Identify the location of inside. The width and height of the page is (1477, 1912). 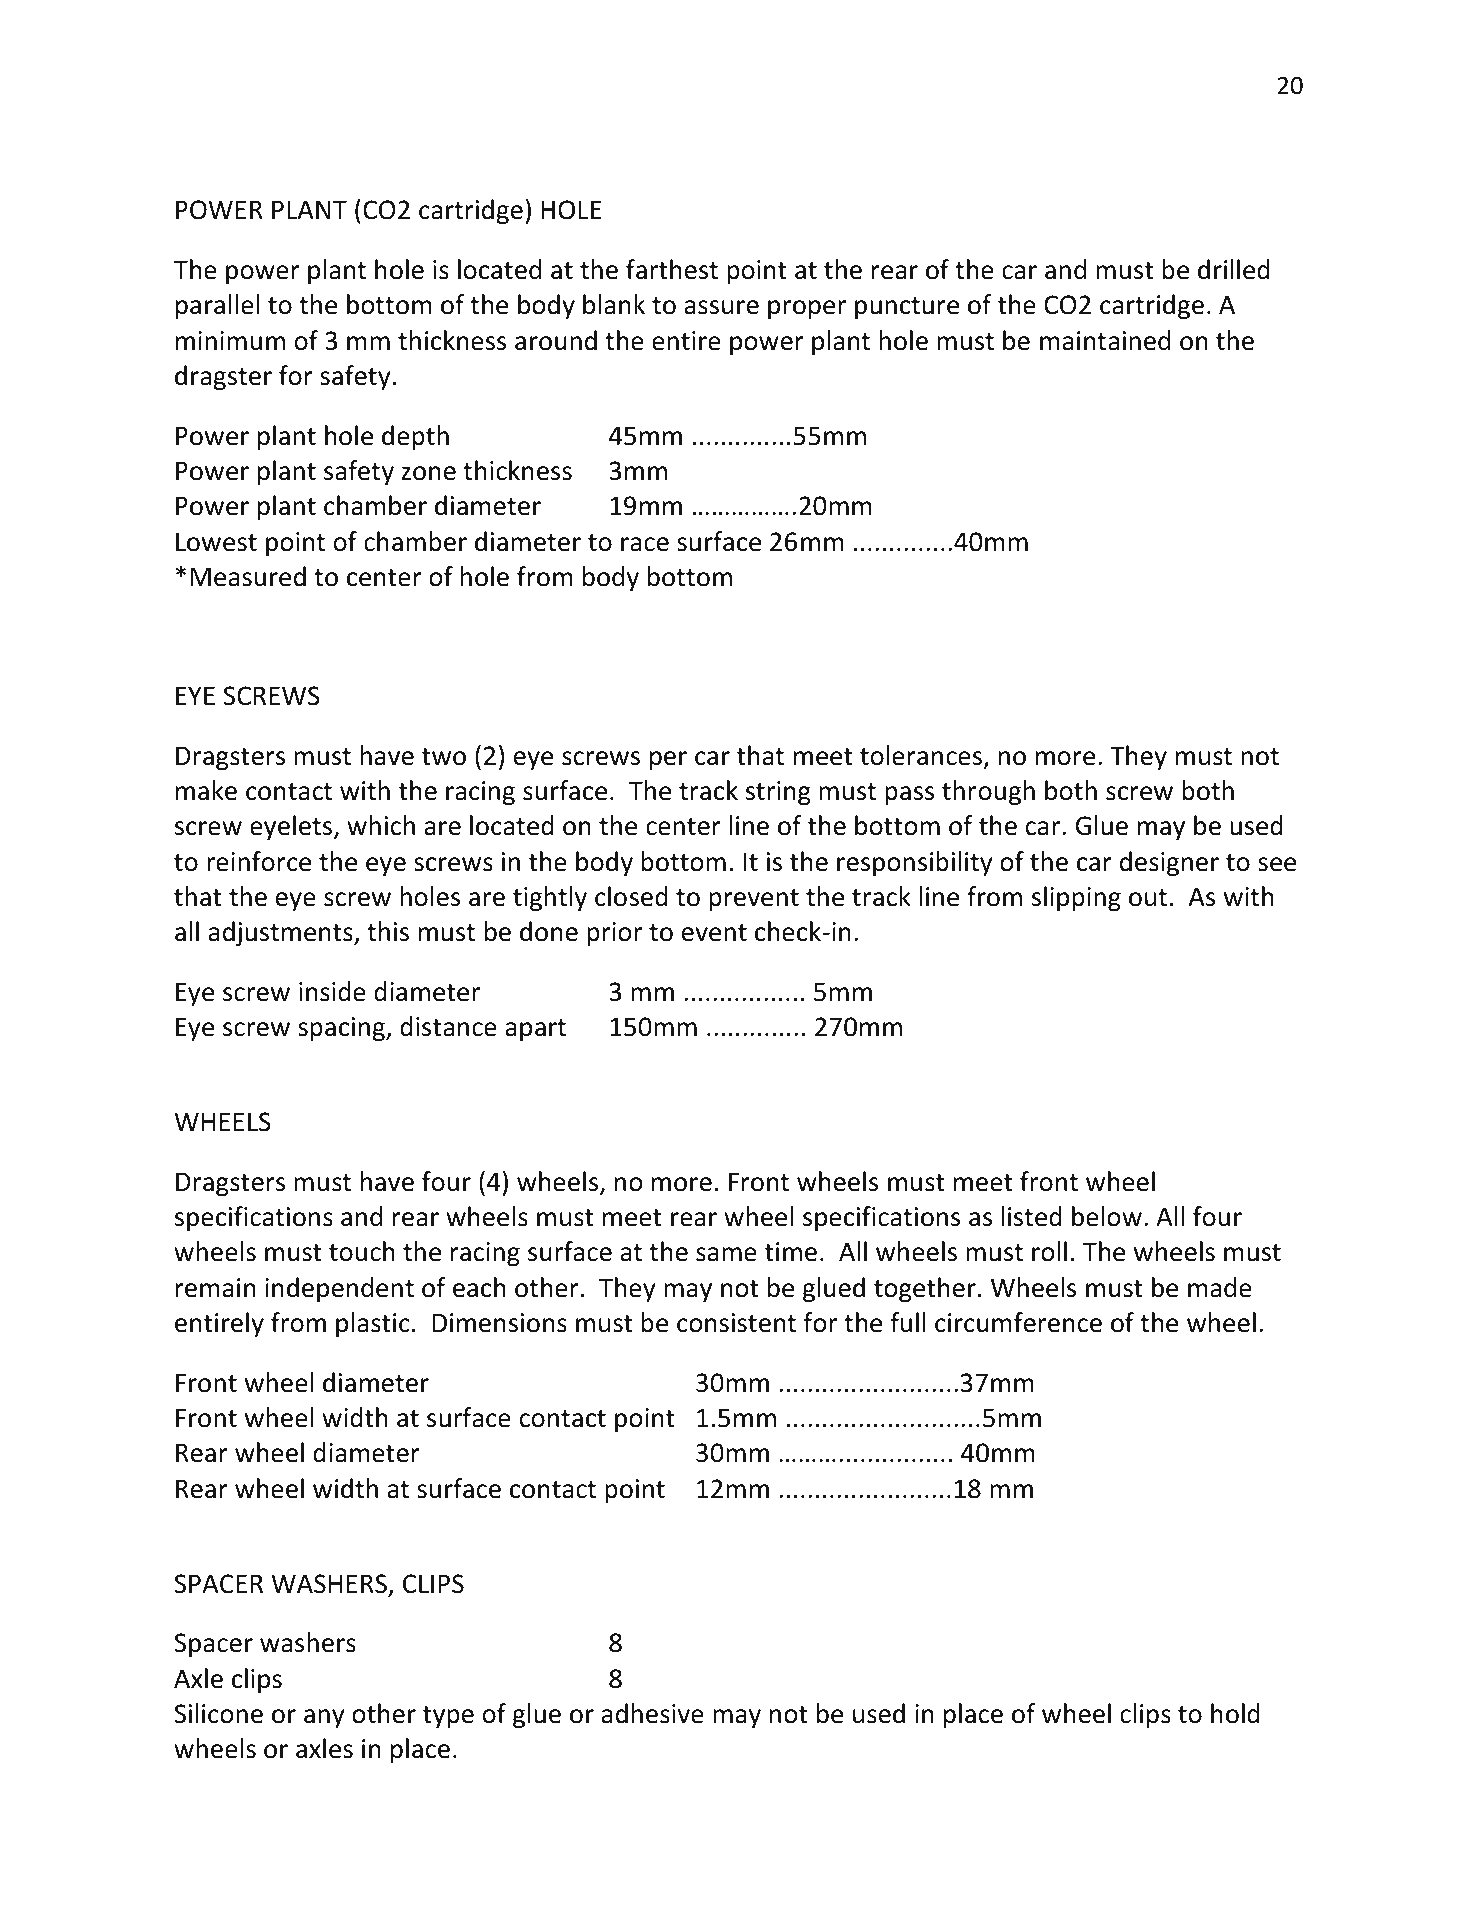
(332, 991).
